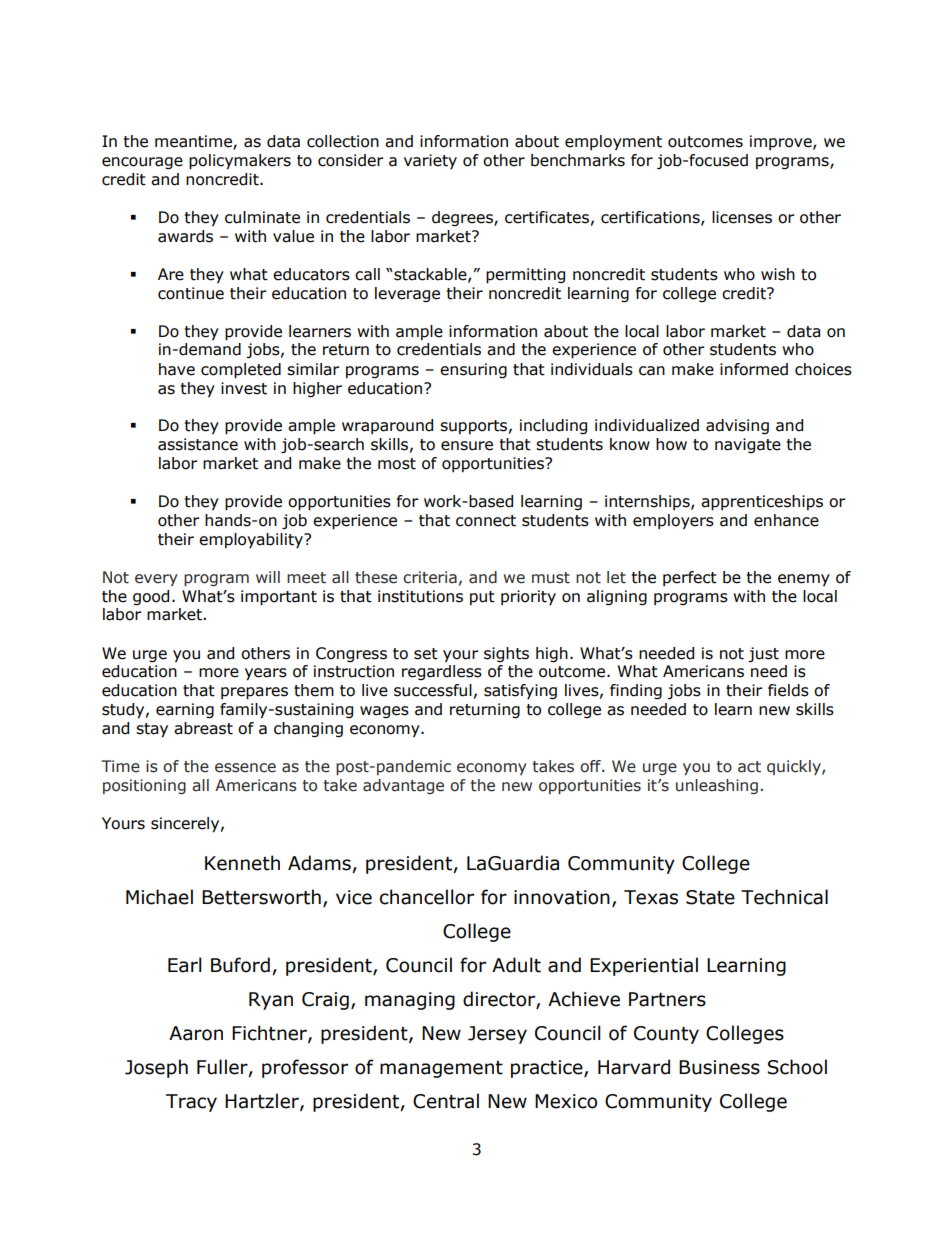 The height and width of the screenshot is (1233, 952). Describe the element at coordinates (262, 217) in the screenshot. I see `culminate` at that location.
